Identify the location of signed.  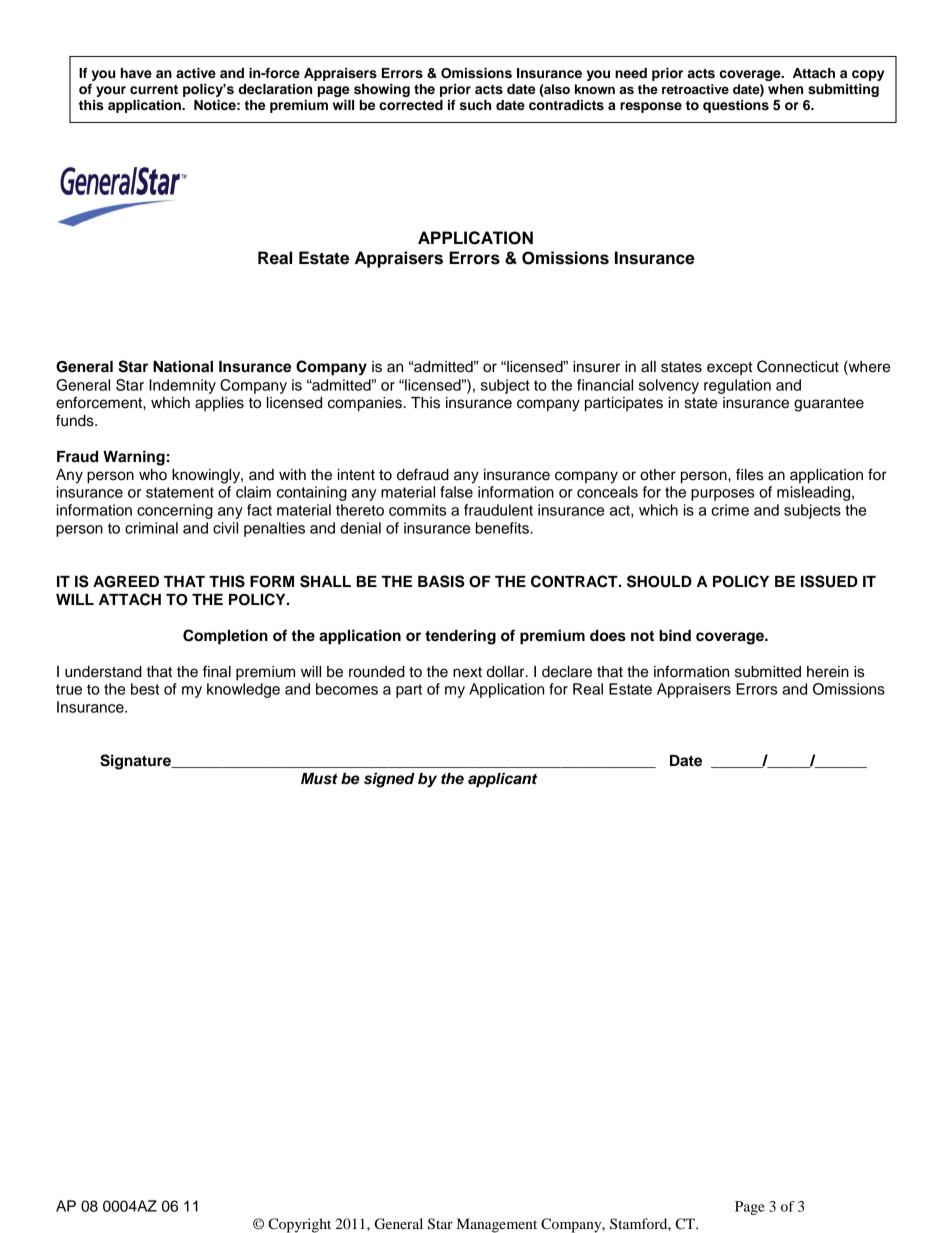
(389, 780).
